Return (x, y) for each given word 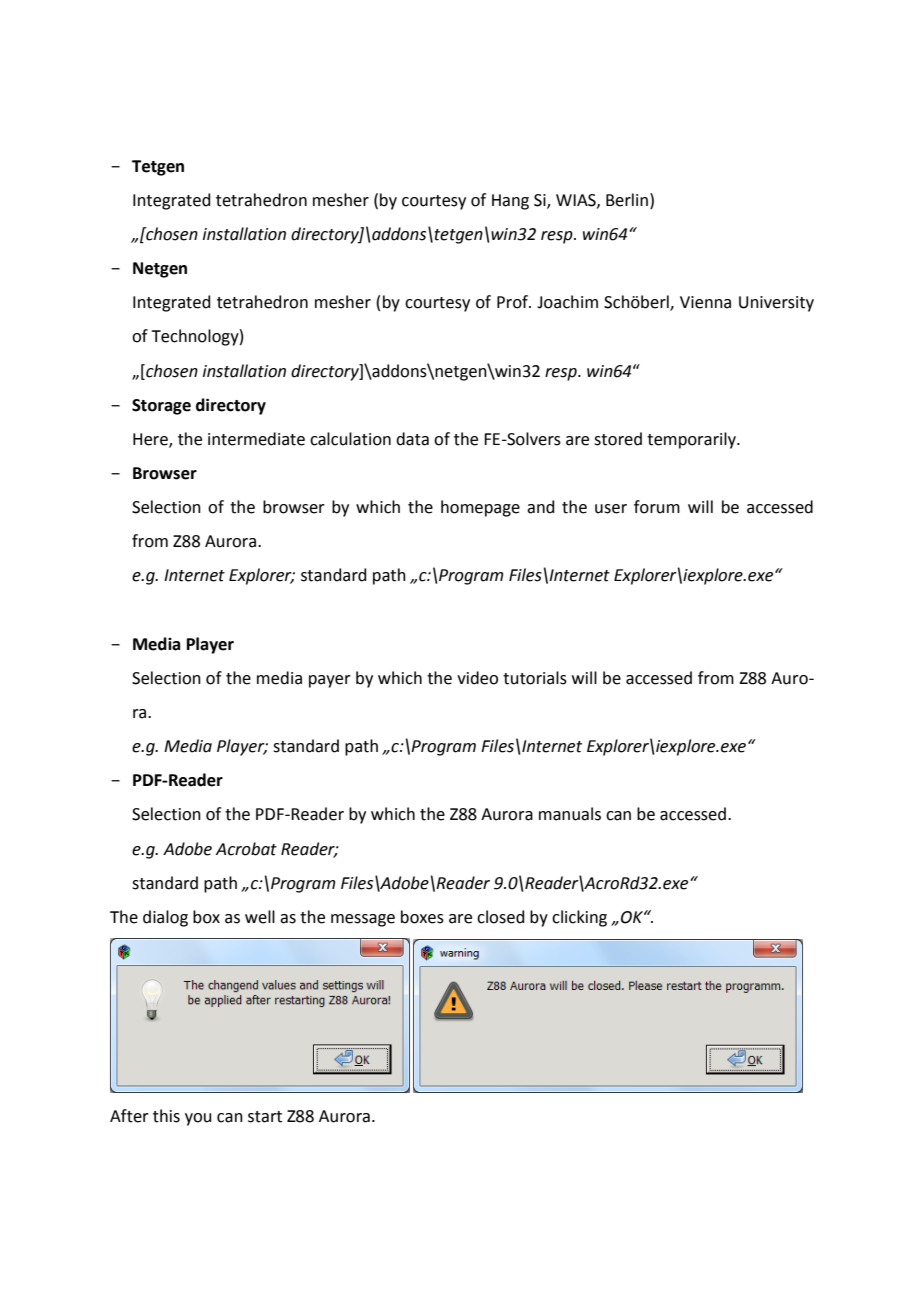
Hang (510, 202)
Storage (161, 407)
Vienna (705, 302)
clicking (579, 918)
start (265, 1117)
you (198, 1119)
